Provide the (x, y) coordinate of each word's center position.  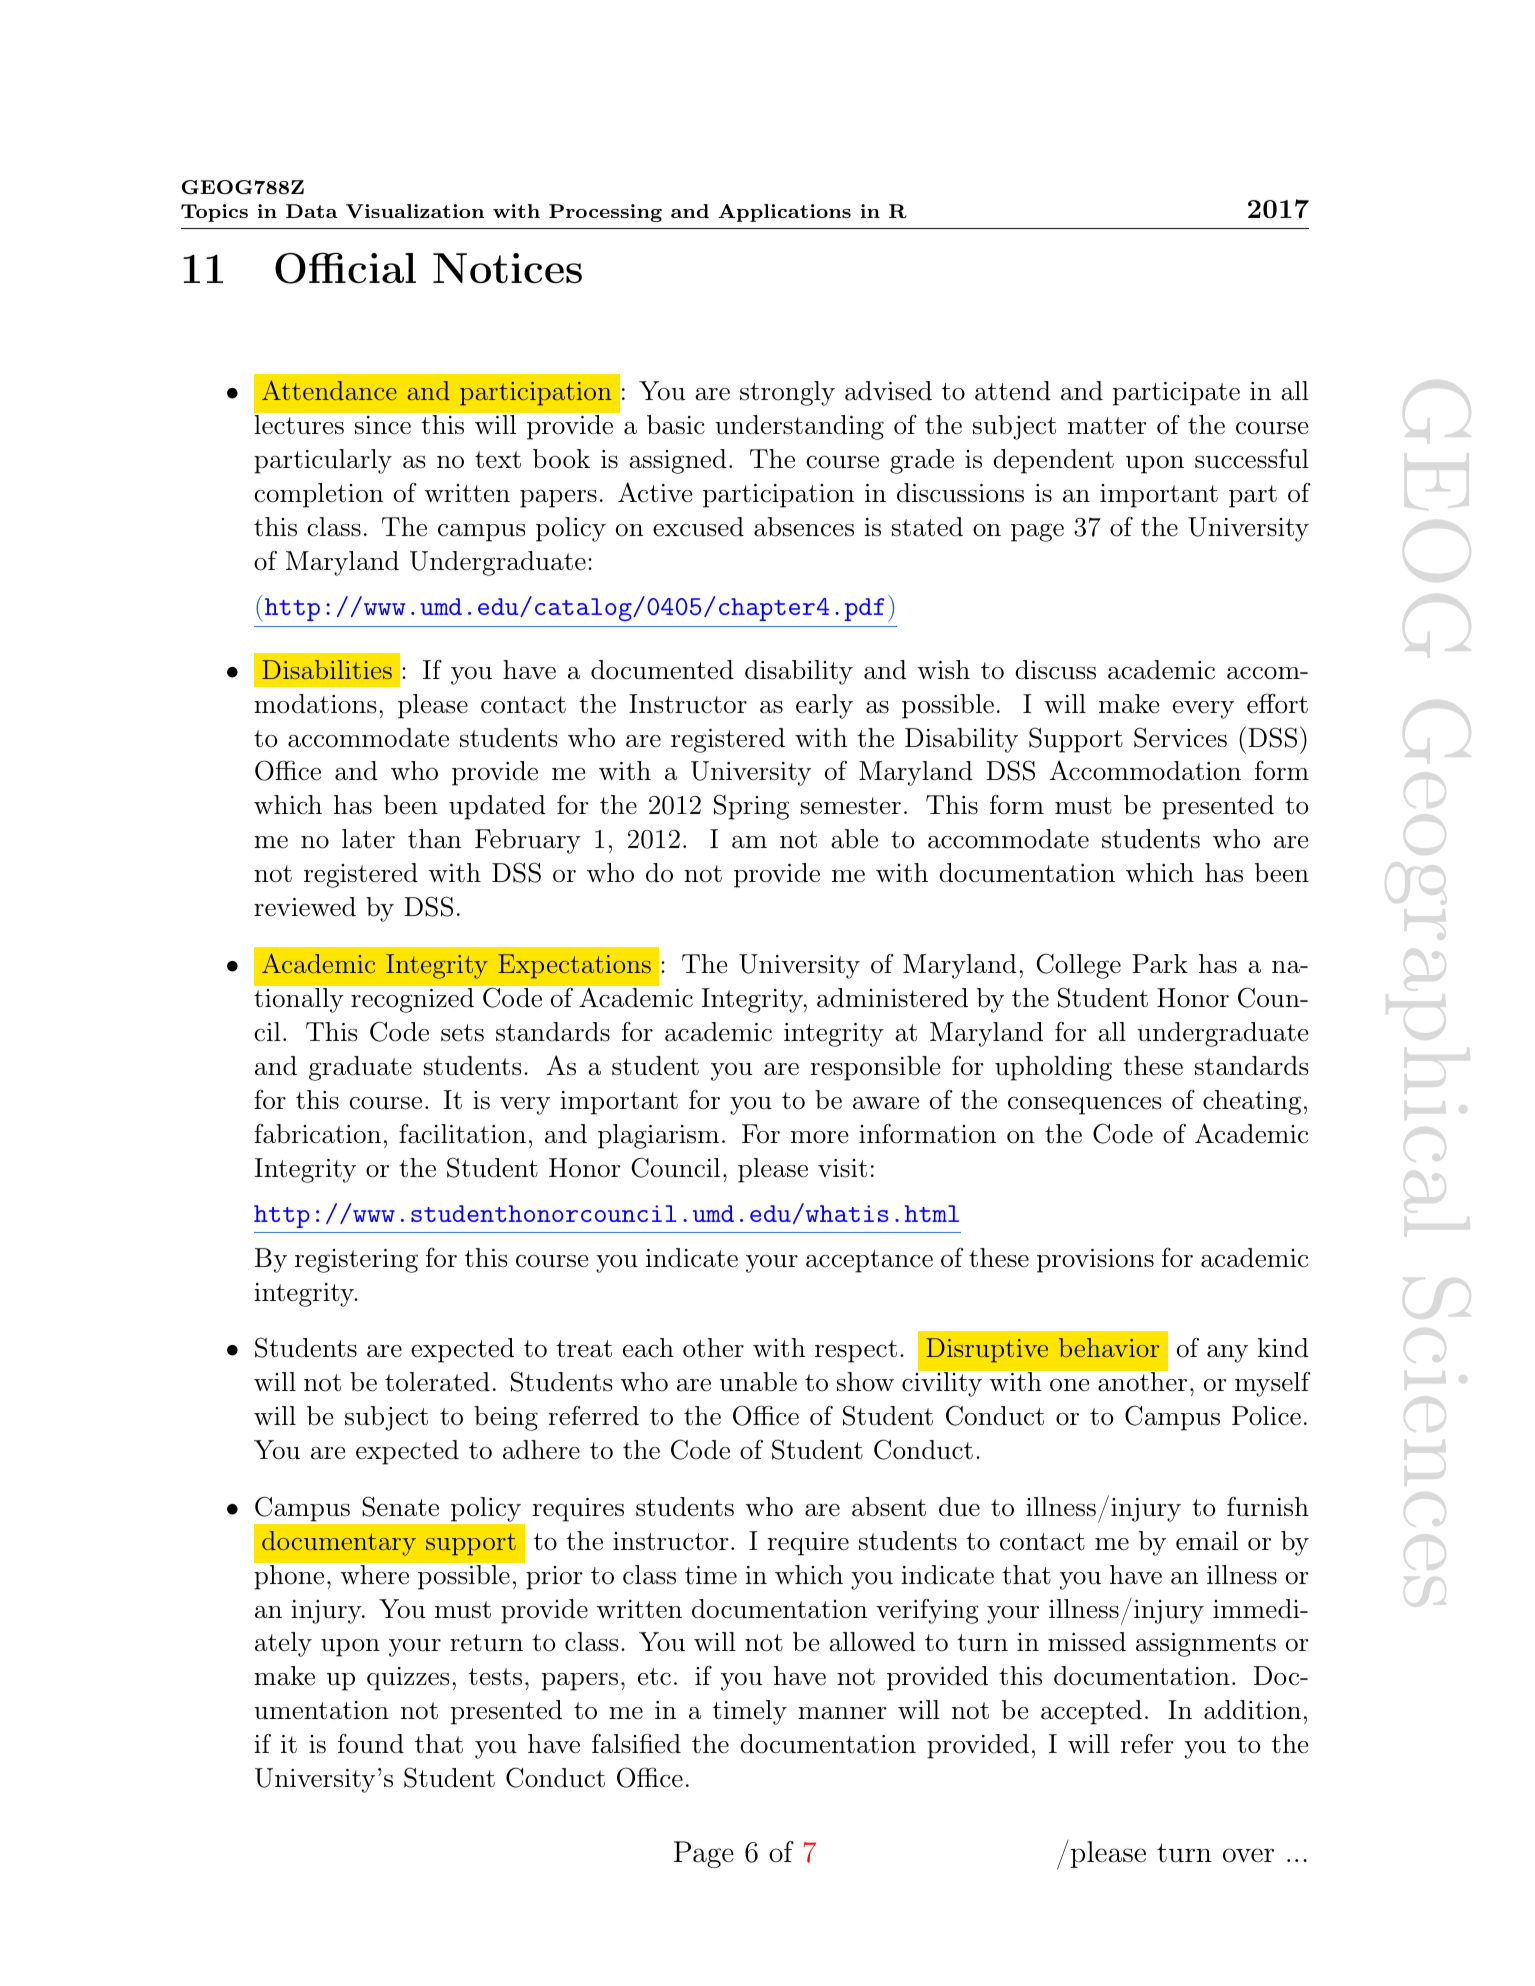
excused (698, 527)
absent (889, 1507)
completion (318, 495)
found (371, 1744)
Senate (400, 1506)
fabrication (317, 1134)
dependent (1053, 461)
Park (1160, 964)
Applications (784, 213)
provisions (1095, 1261)
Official (345, 268)
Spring (751, 807)
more (820, 1137)
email (1207, 1541)
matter (1107, 426)
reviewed (305, 907)
